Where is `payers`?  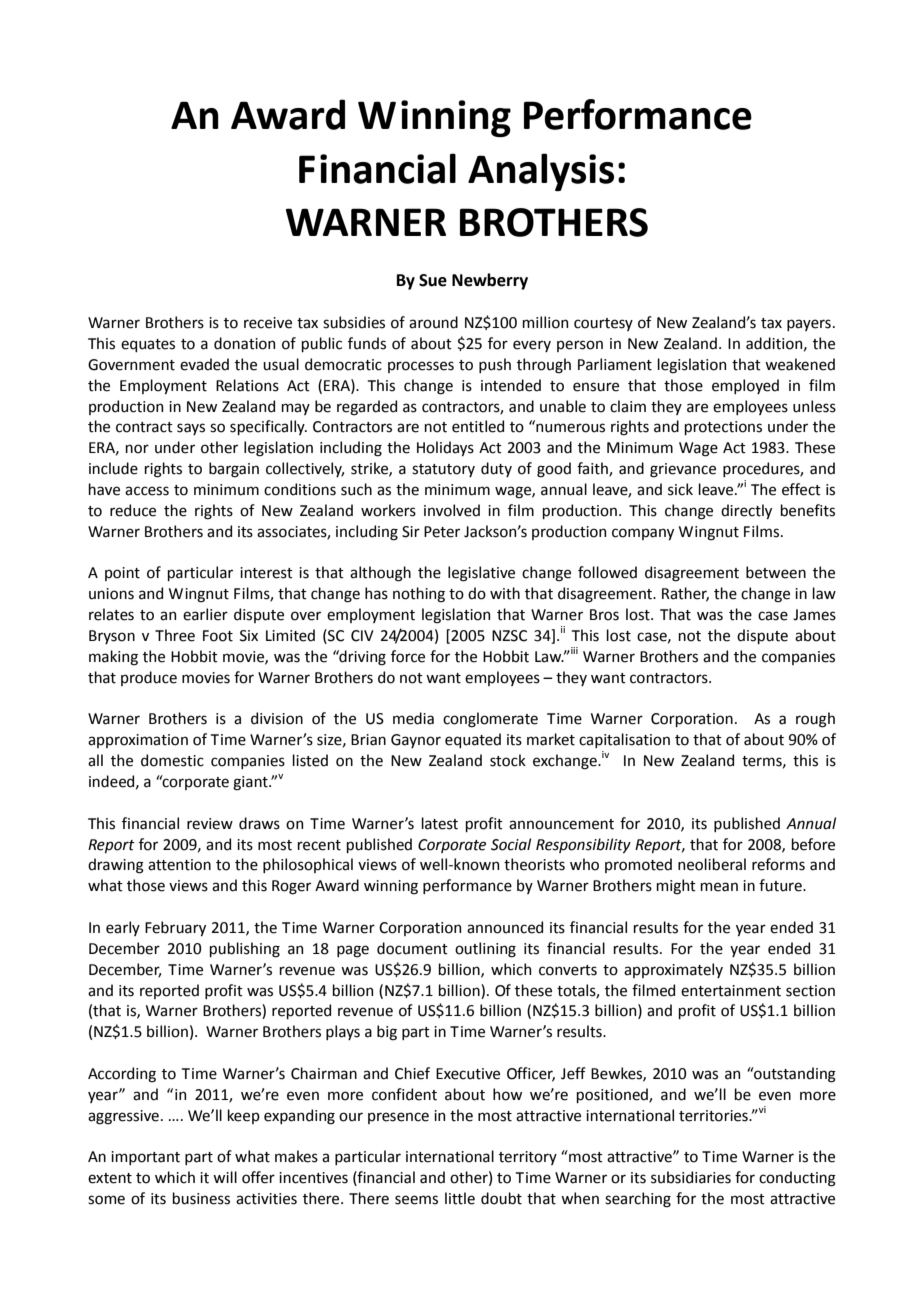
payers is located at coordinates (809, 325).
